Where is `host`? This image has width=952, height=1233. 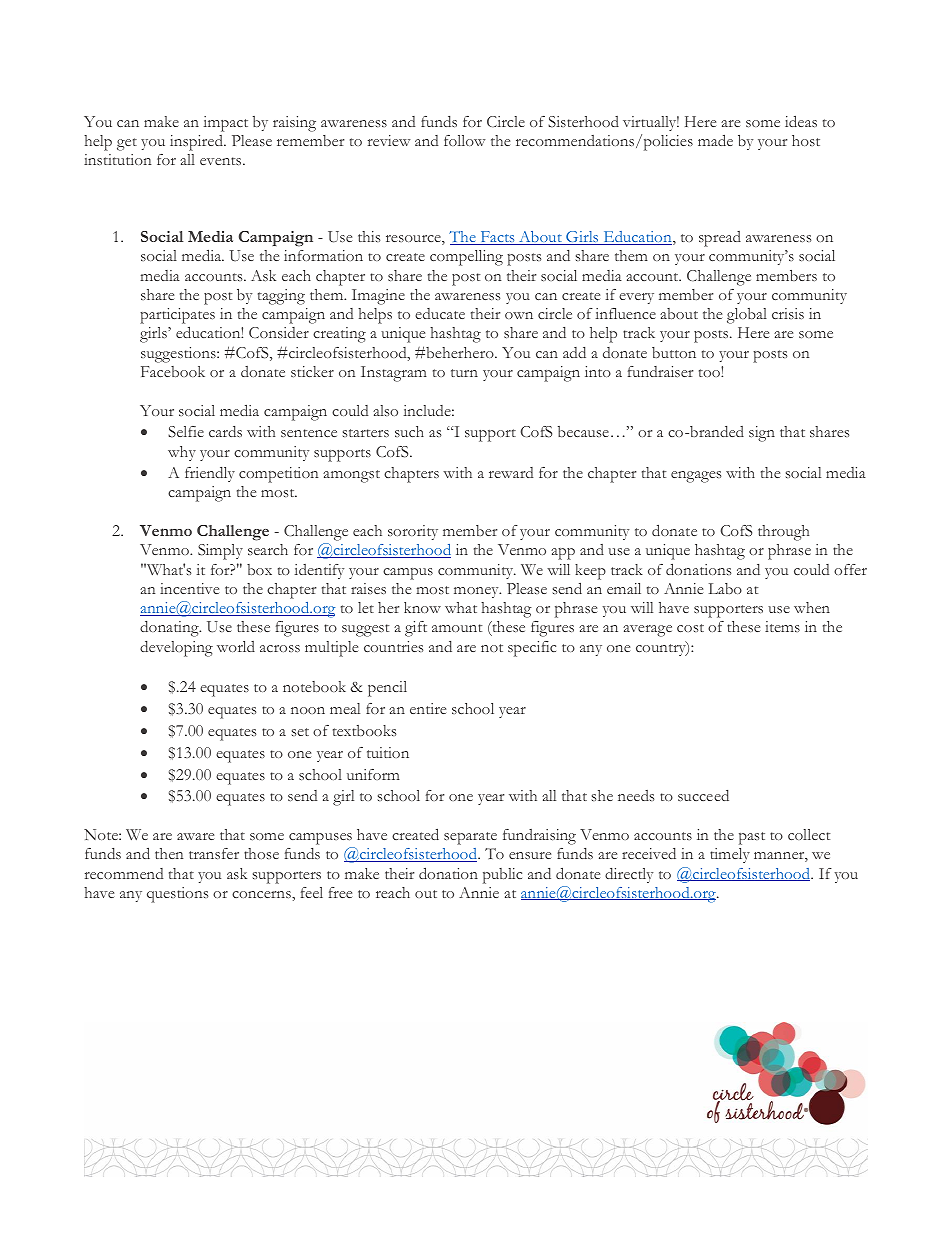 host is located at coordinates (806, 140).
